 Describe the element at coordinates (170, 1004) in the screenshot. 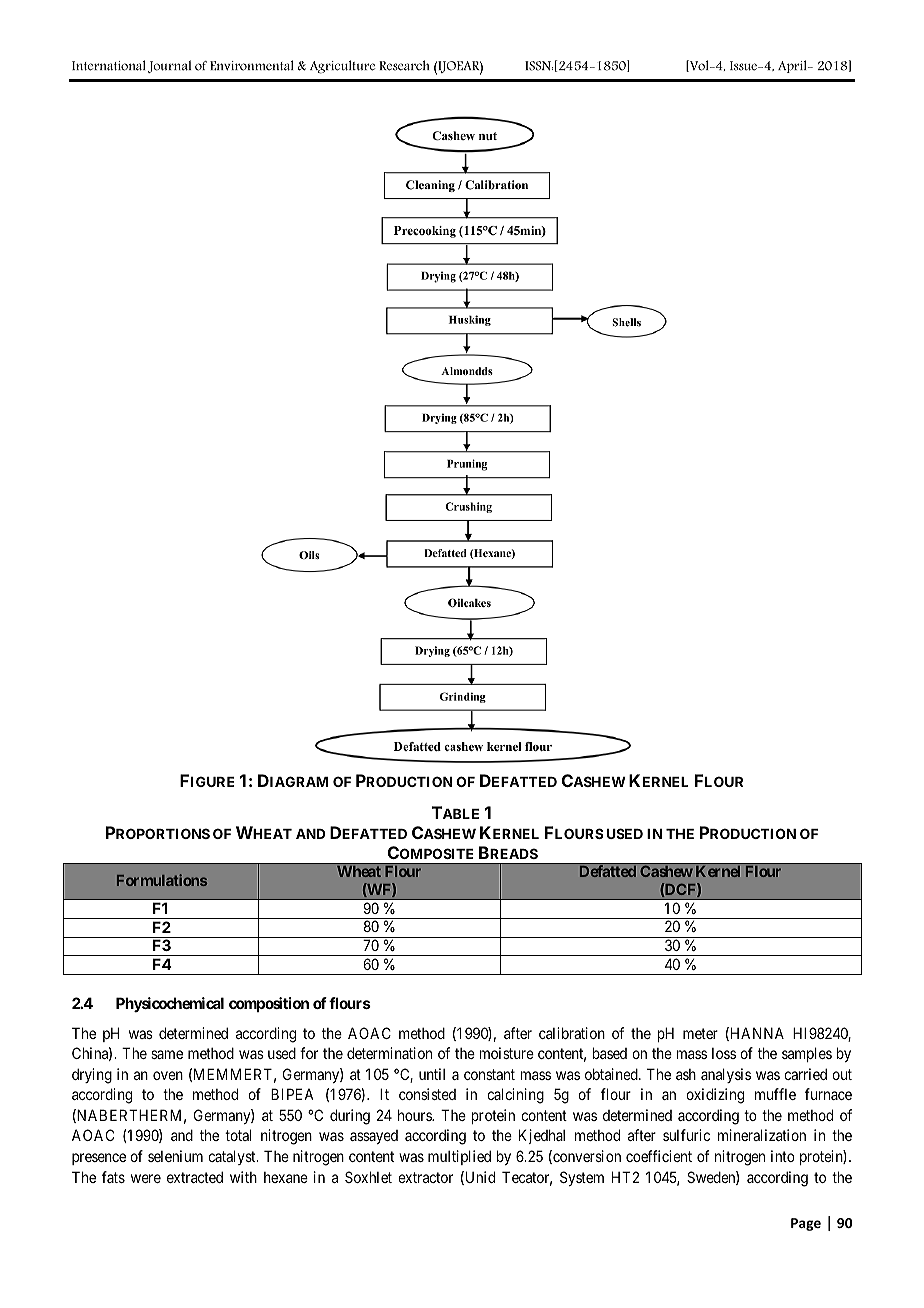

I see `Physicochemical` at that location.
